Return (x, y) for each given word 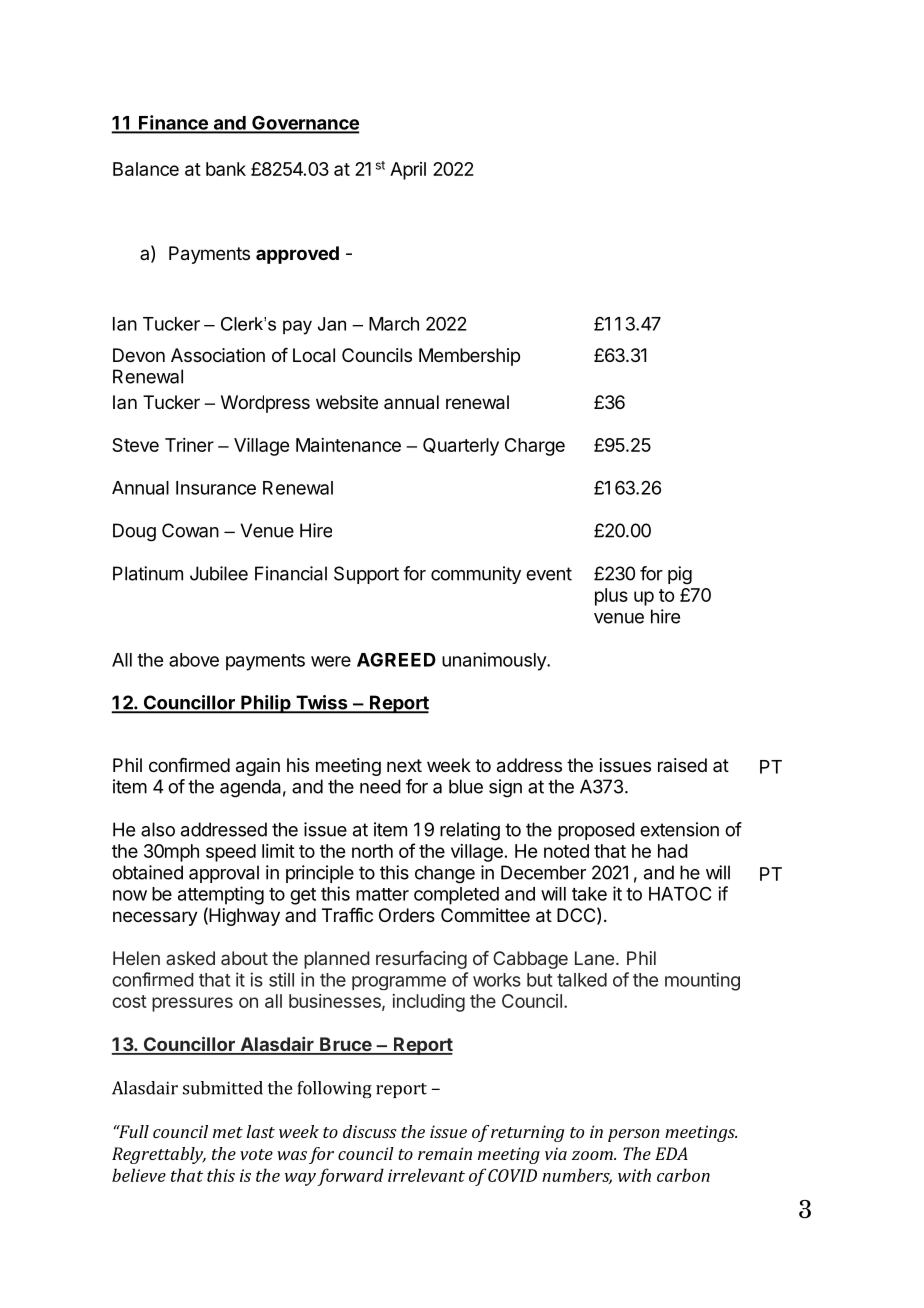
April (408, 171)
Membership (469, 357)
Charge (535, 447)
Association (218, 355)
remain (445, 1153)
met (228, 1132)
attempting (221, 895)
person (634, 1135)
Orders (407, 915)
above (194, 660)
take (589, 894)
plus (611, 597)
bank (226, 169)
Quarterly (461, 447)
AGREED (396, 660)
